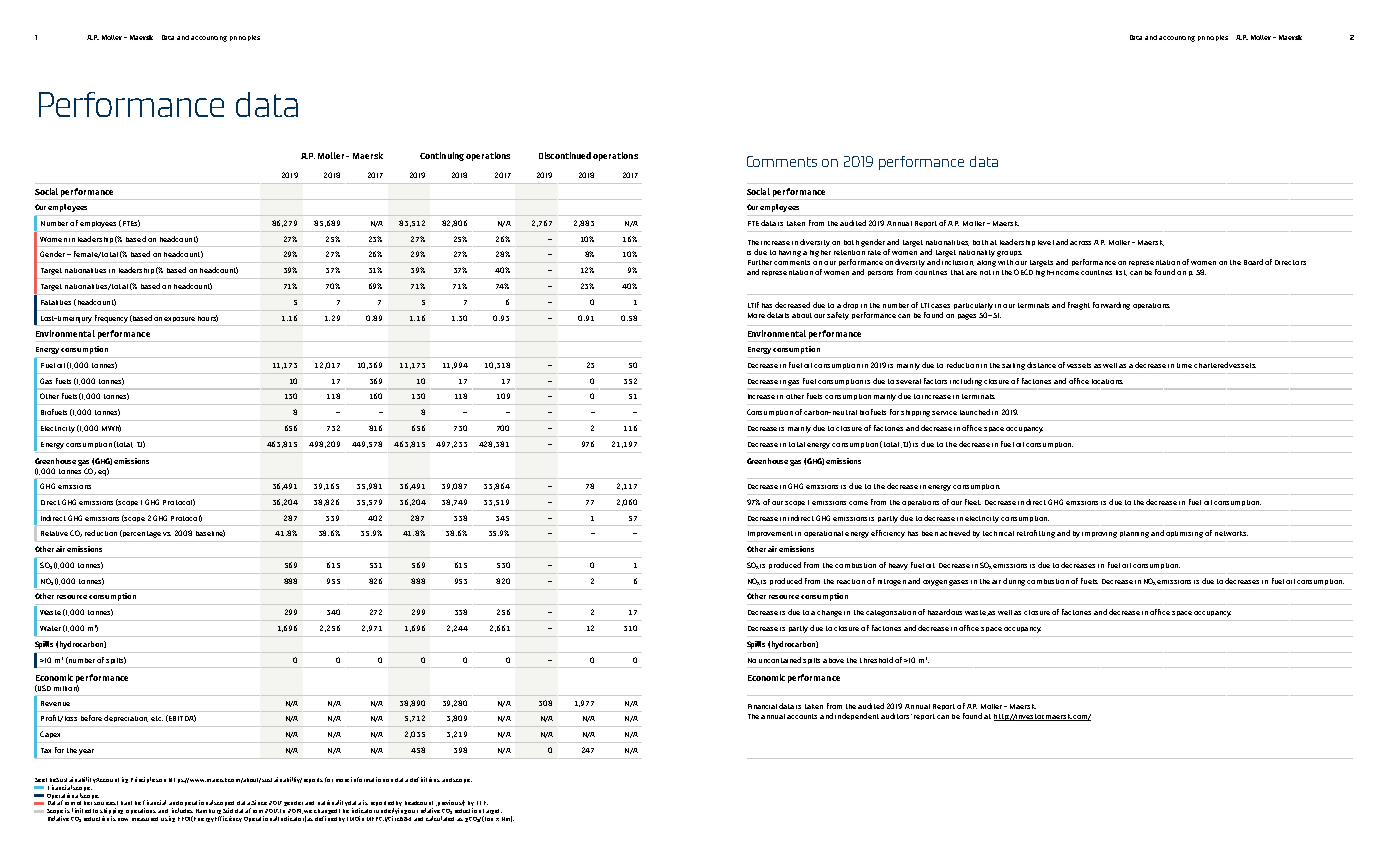 This screenshot has width=1389, height=868. Describe the element at coordinates (1080, 243) in the screenshot. I see `across` at that location.
